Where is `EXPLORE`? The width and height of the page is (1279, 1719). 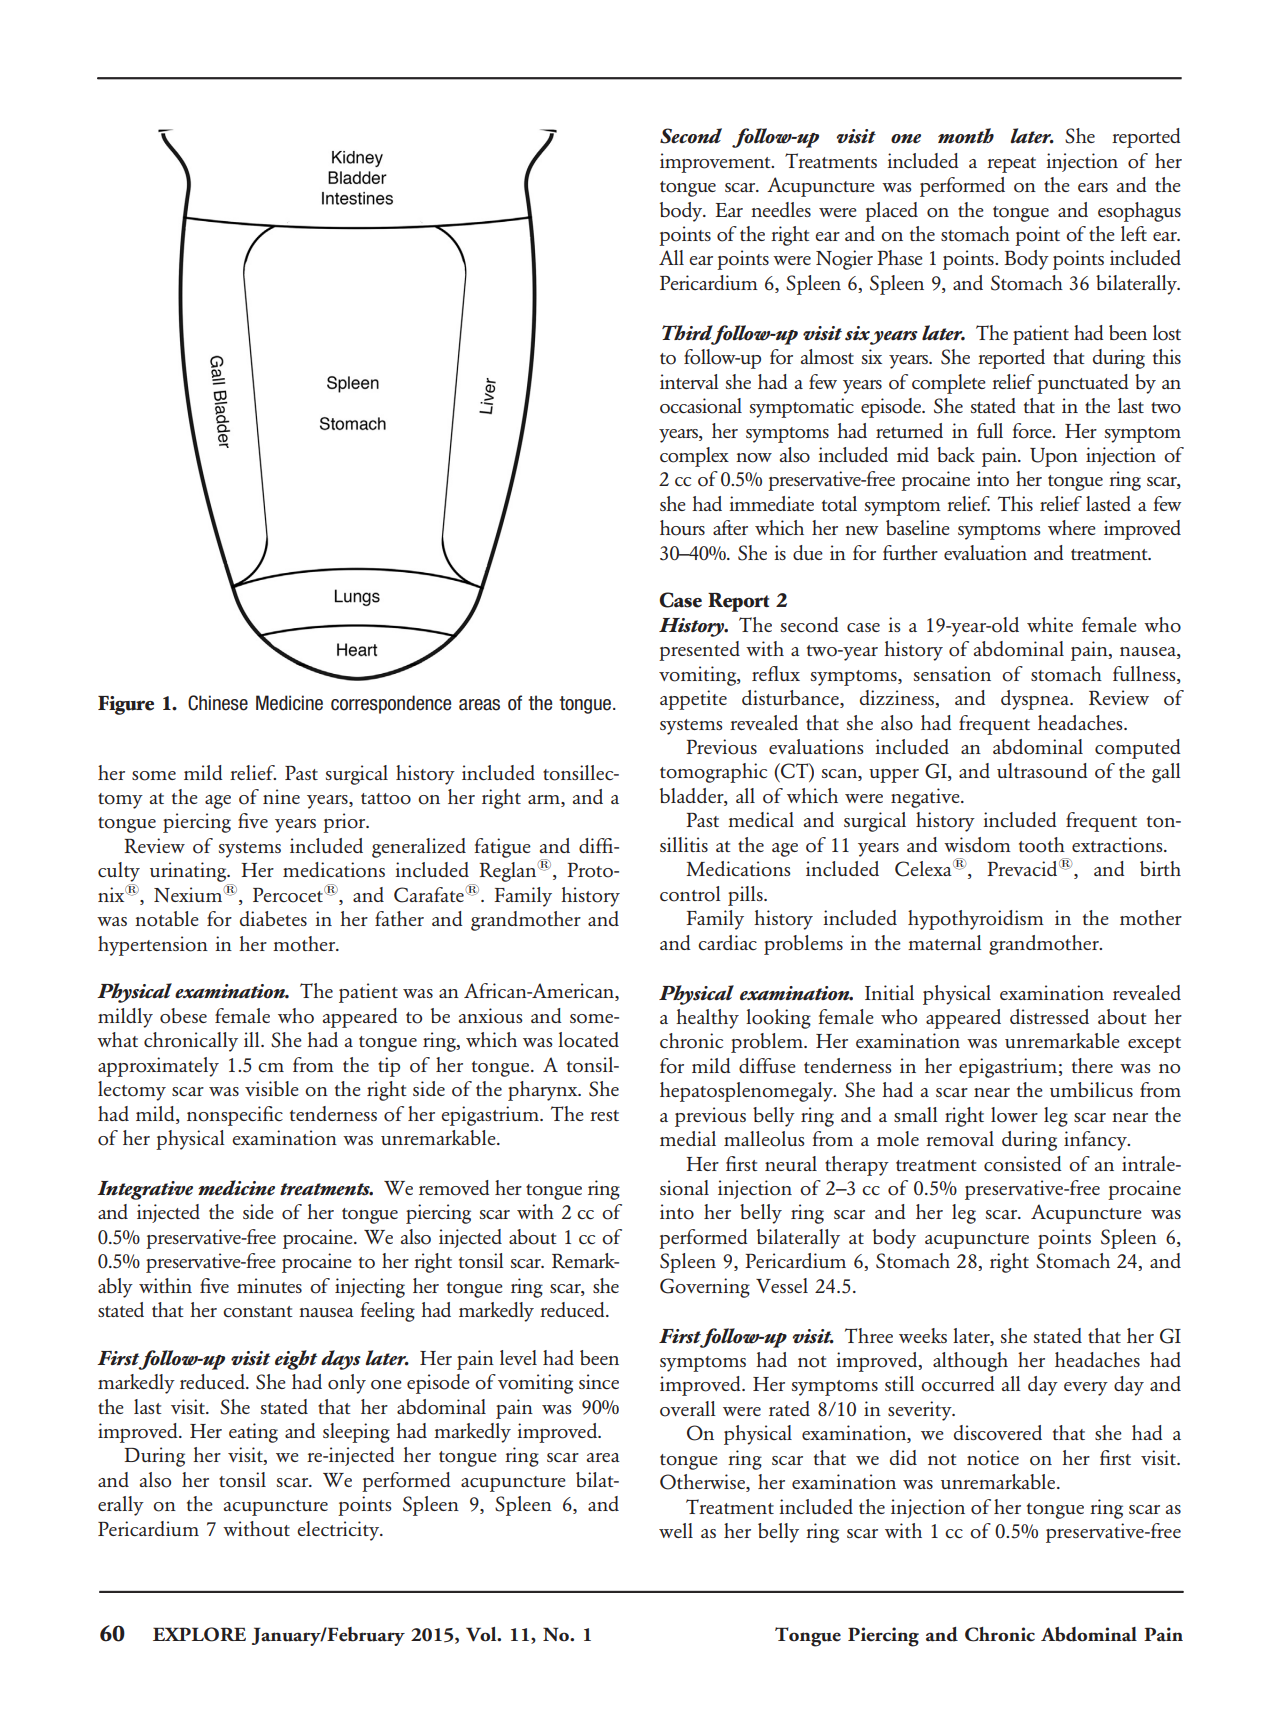
EXPLORE is located at coordinates (199, 1634).
